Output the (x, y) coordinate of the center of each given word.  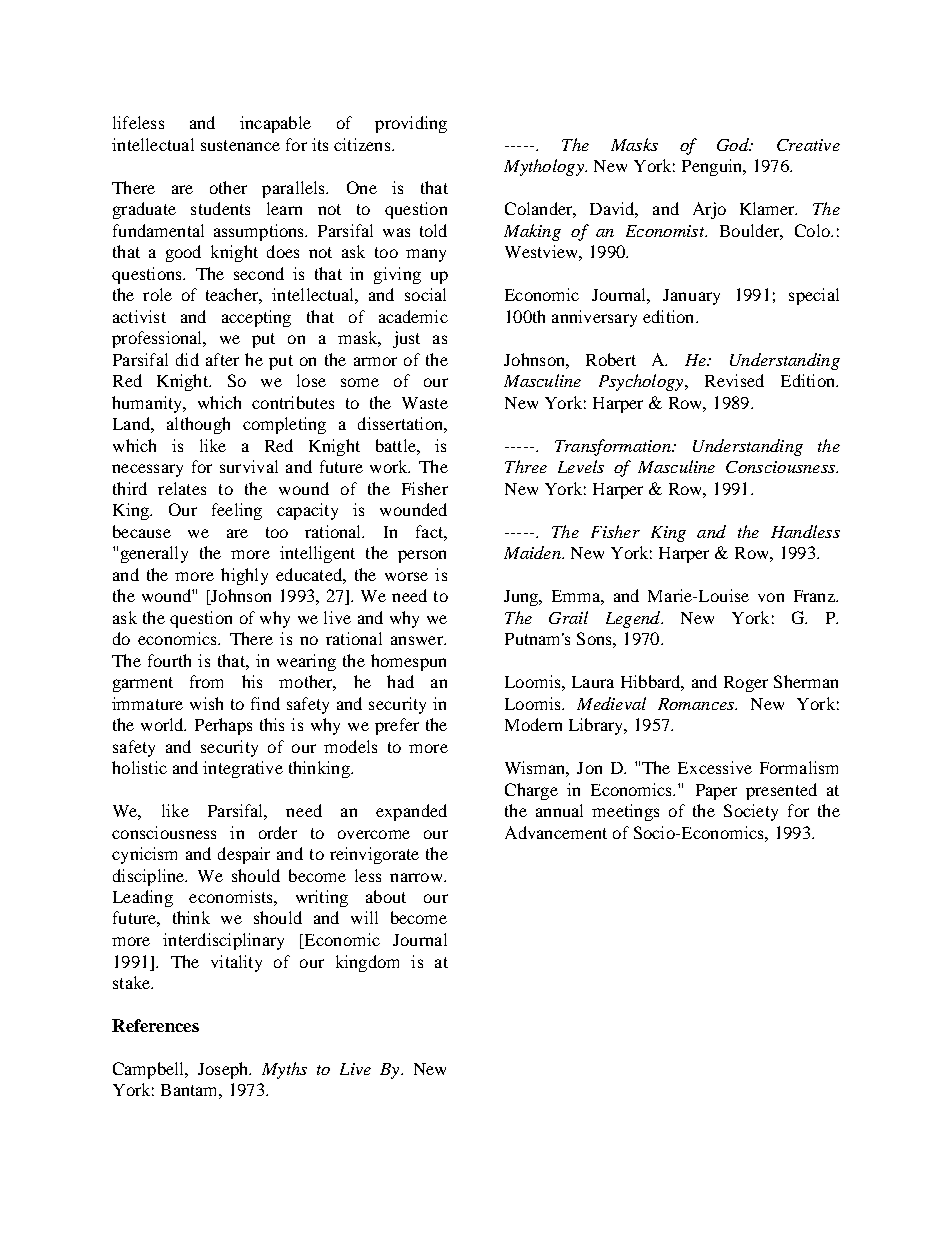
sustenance (240, 145)
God (734, 144)
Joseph (224, 1070)
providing (411, 124)
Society (751, 812)
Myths (284, 1070)
